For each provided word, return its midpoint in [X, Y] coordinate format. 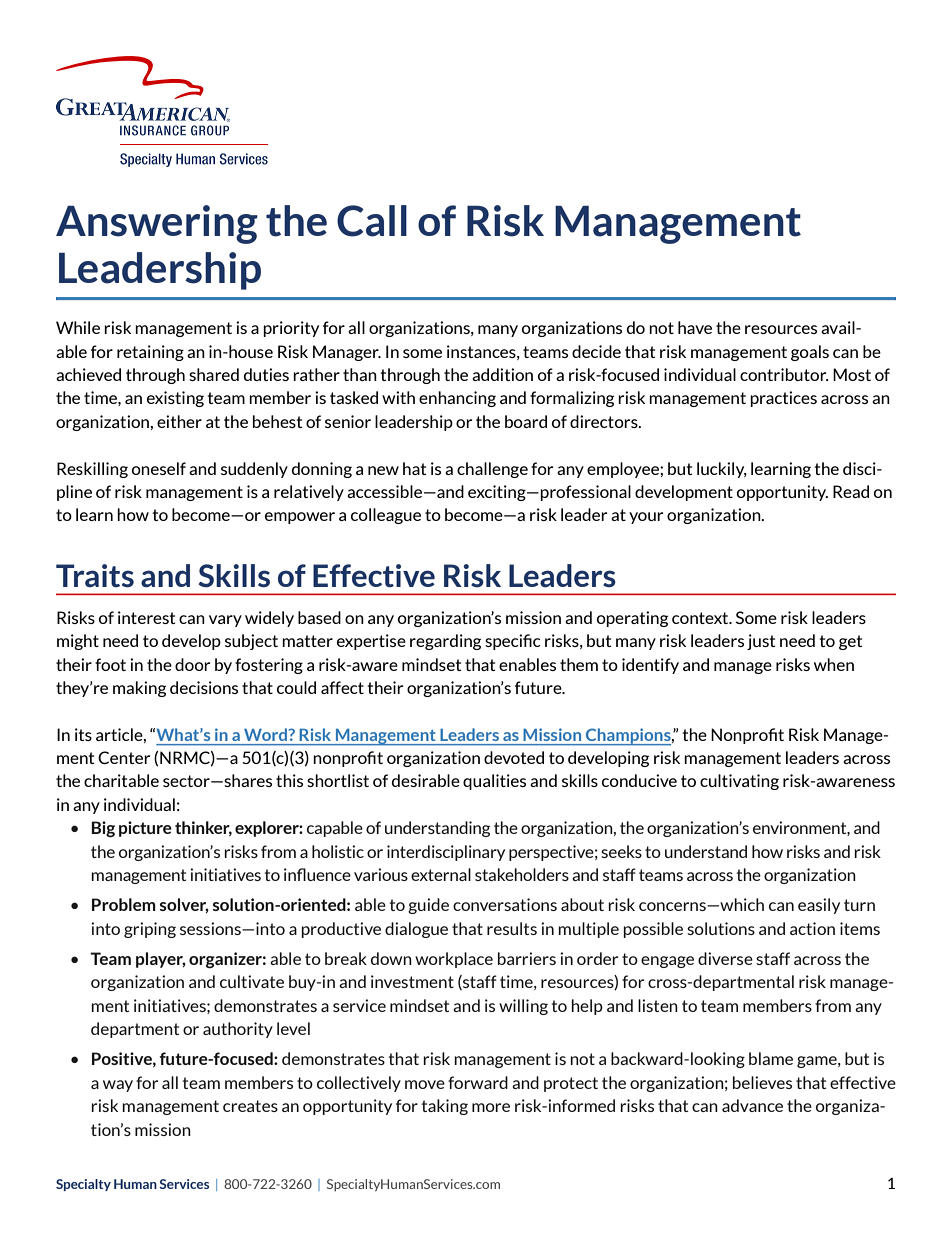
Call [372, 221]
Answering [157, 224]
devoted [514, 757]
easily [819, 906]
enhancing [457, 399]
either [179, 421]
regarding [445, 642]
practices [783, 399]
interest [146, 617]
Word [265, 734]
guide [428, 906]
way [118, 1086]
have [695, 327]
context [701, 618]
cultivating [739, 782]
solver [184, 905]
